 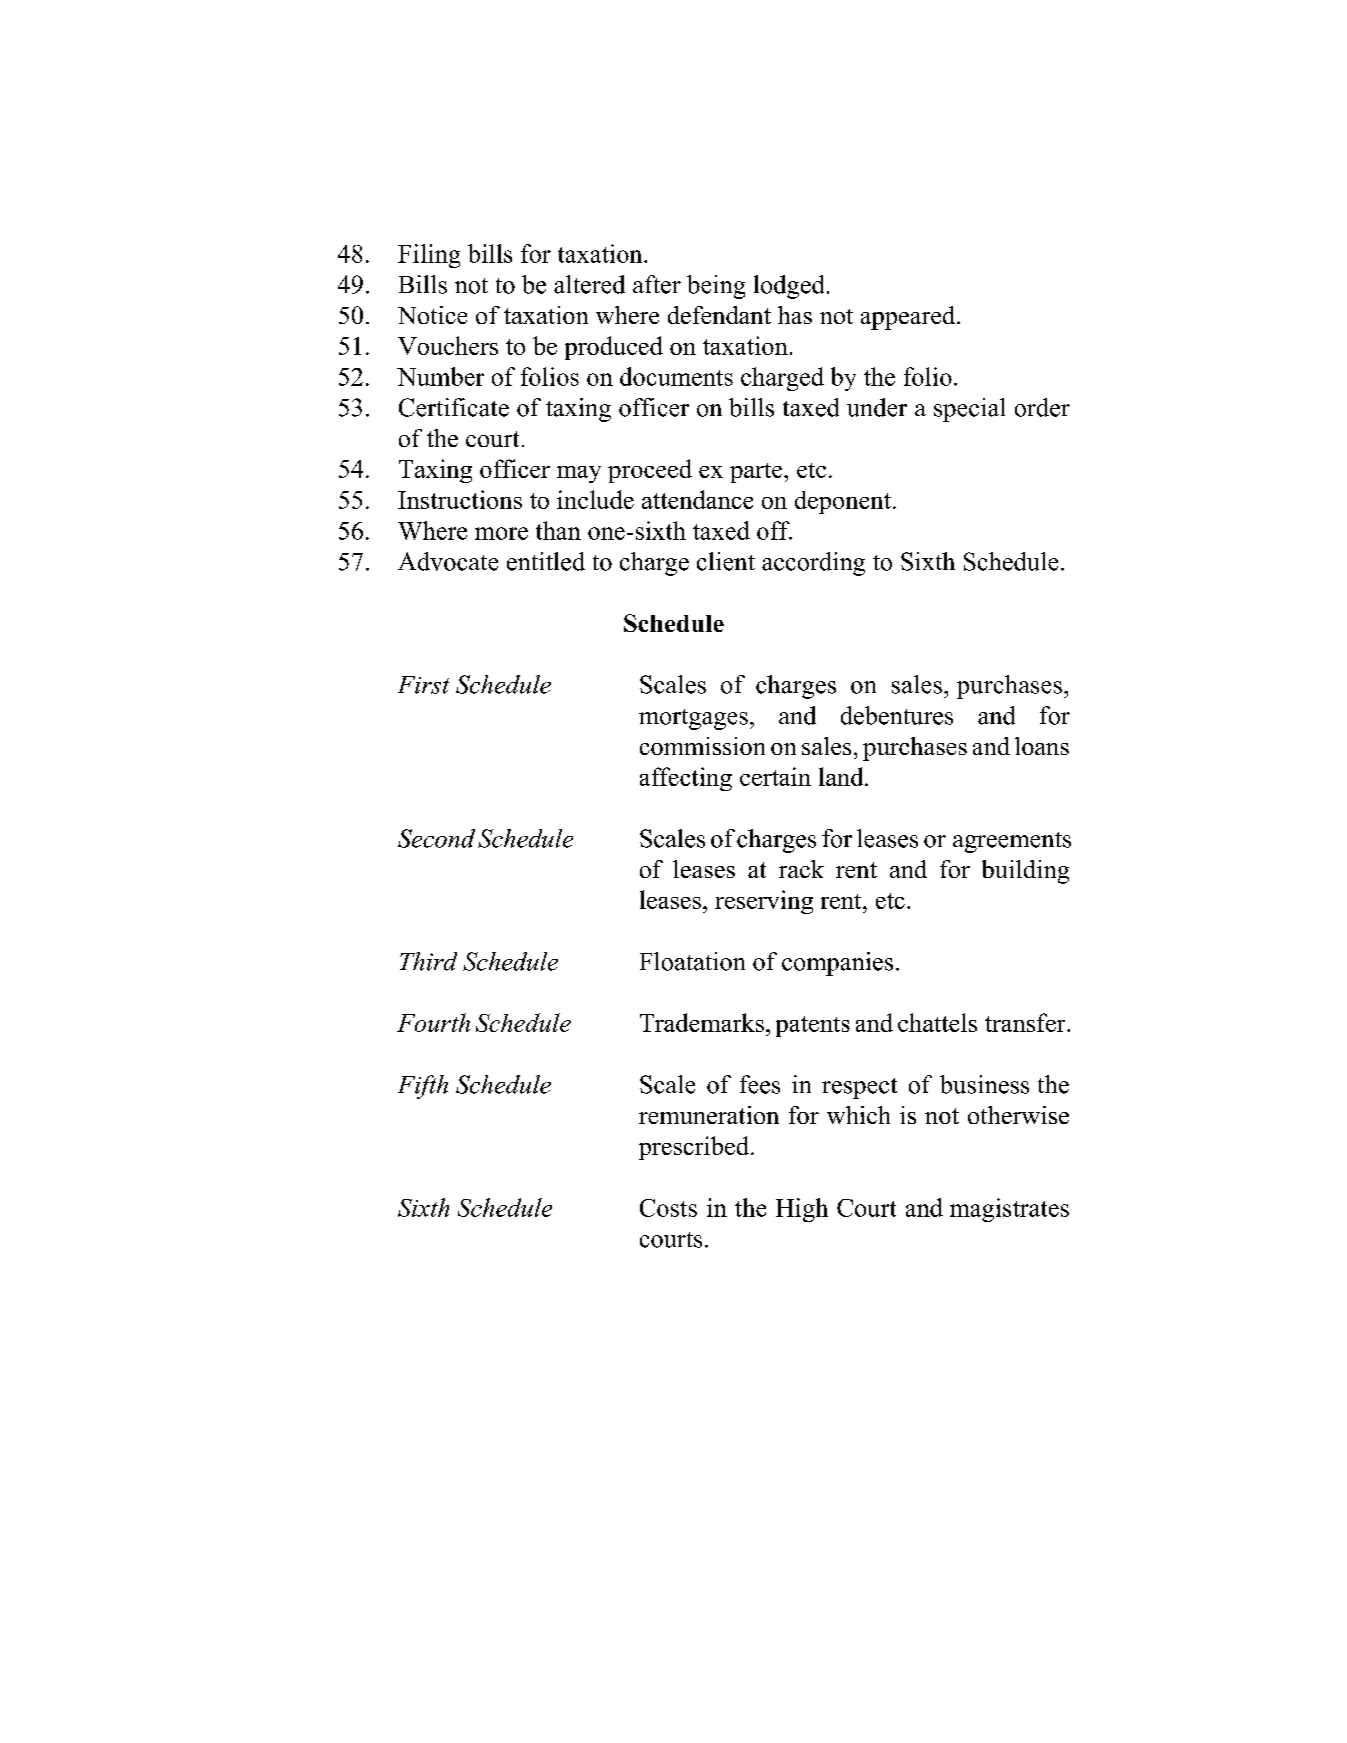 What do you see at coordinates (716, 287) in the image?
I see `being` at bounding box center [716, 287].
